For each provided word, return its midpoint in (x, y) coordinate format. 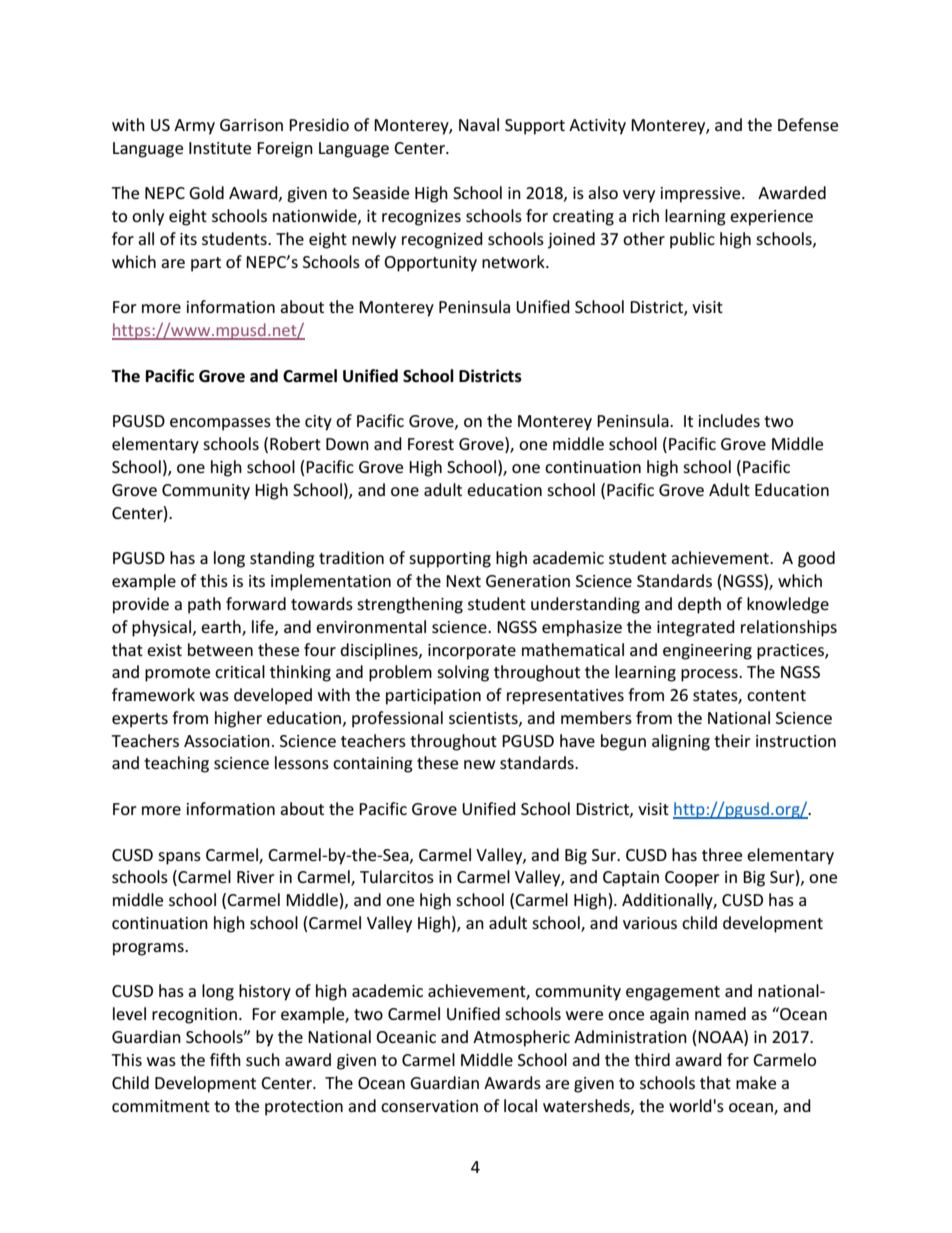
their (732, 740)
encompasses (220, 424)
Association (227, 741)
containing (373, 765)
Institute (220, 148)
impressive (702, 195)
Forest (431, 444)
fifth (225, 1059)
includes (729, 420)
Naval (479, 124)
